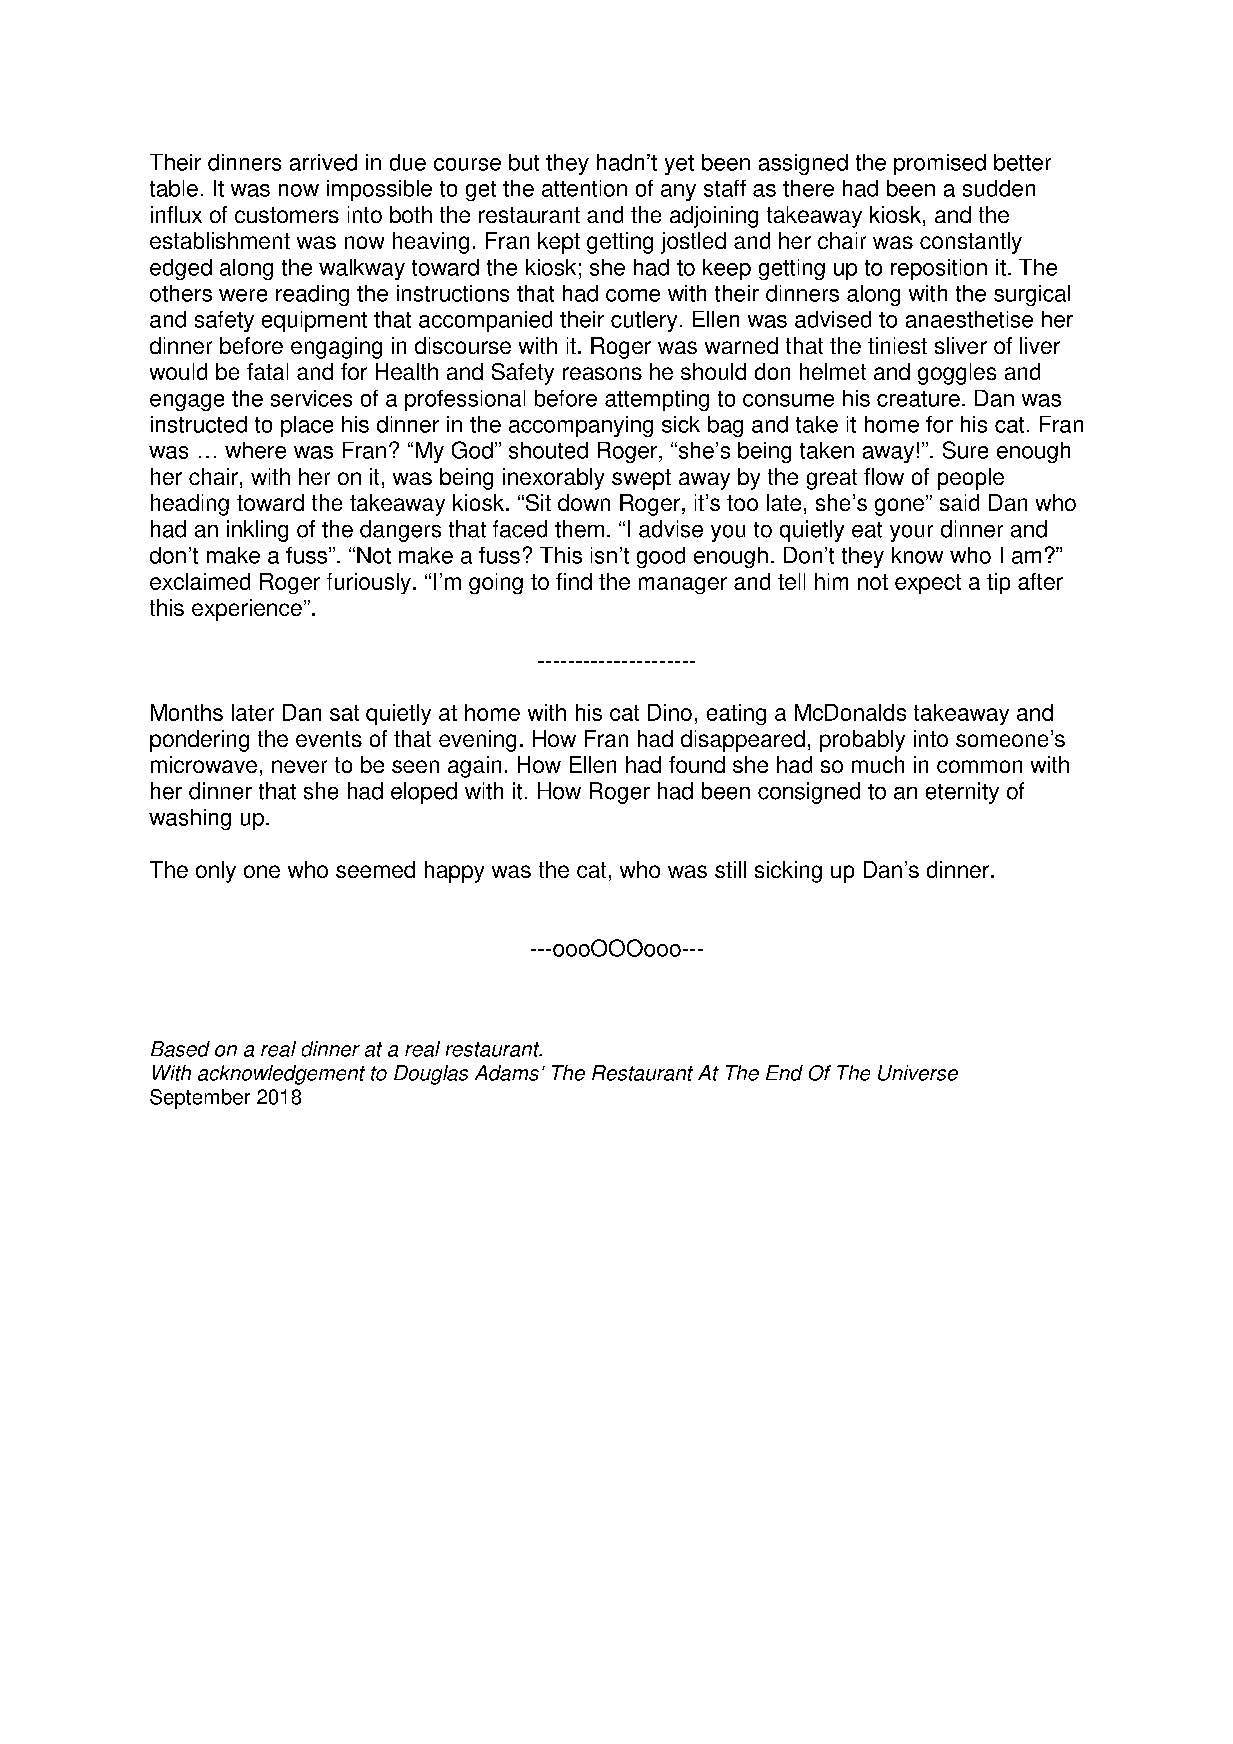 The height and width of the screenshot is (1744, 1233). What do you see at coordinates (971, 479) in the screenshot?
I see `people` at bounding box center [971, 479].
